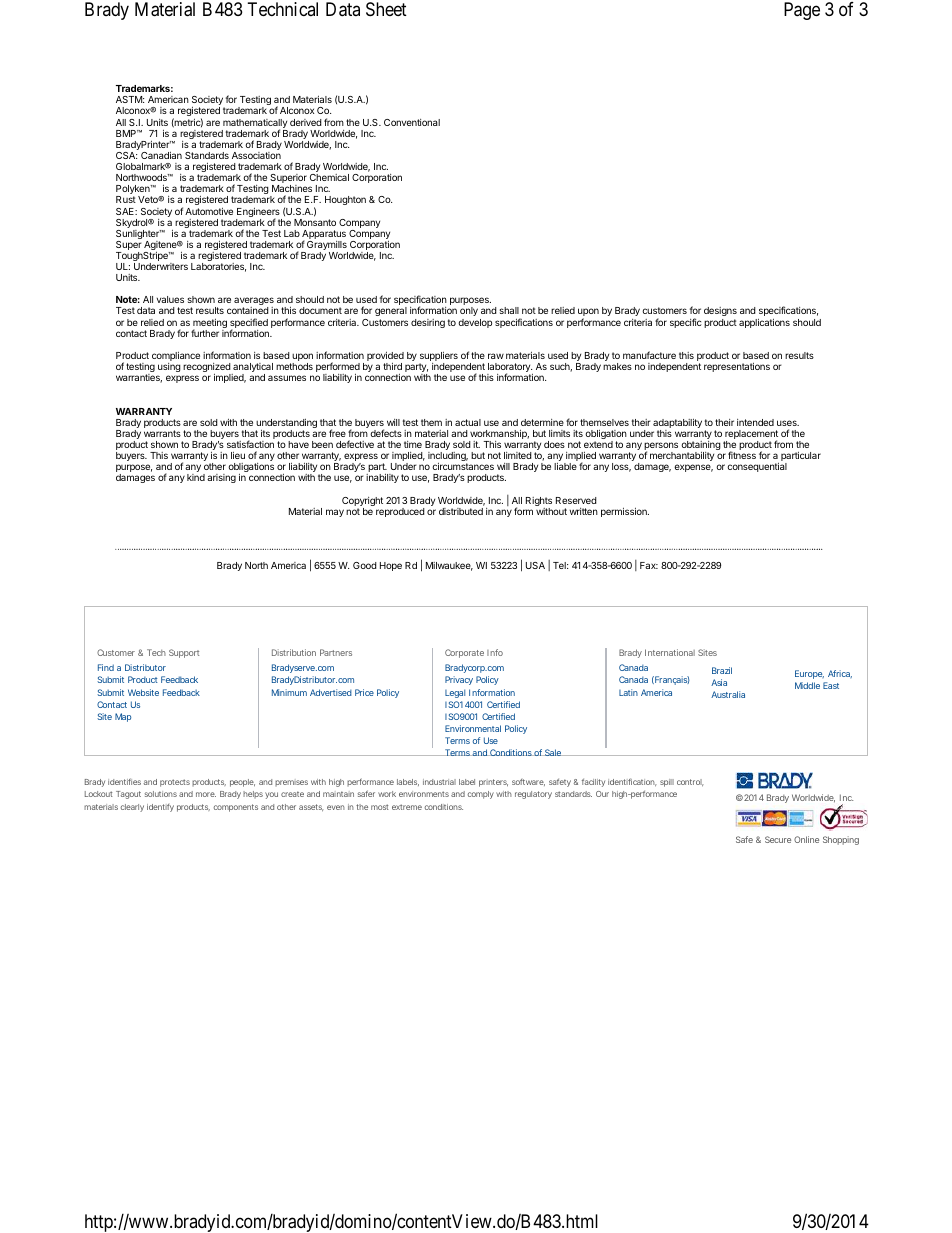 The image size is (952, 1233). I want to click on comply, so click(481, 795).
